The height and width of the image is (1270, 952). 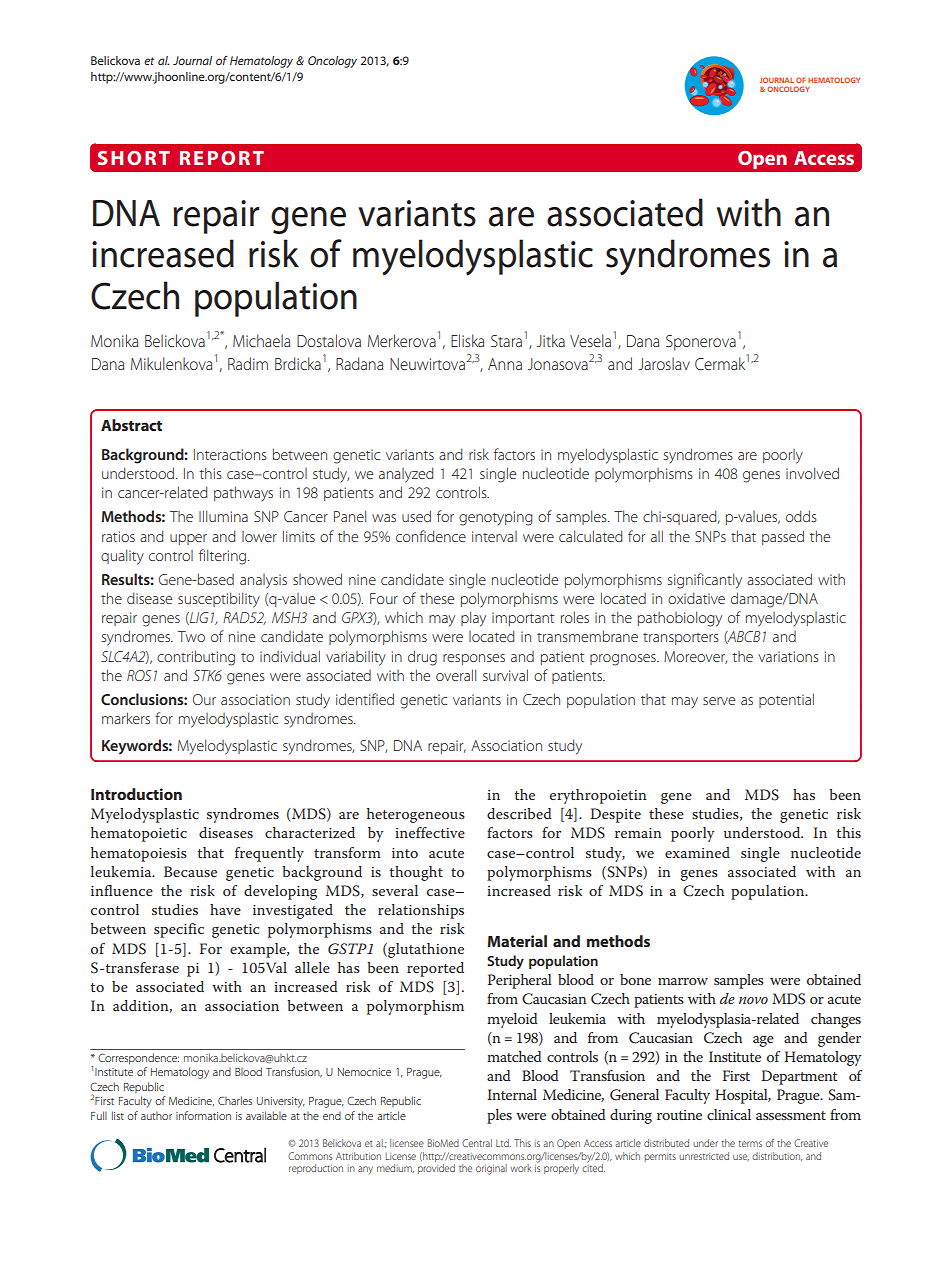 What do you see at coordinates (519, 813) in the image?
I see `described` at bounding box center [519, 813].
